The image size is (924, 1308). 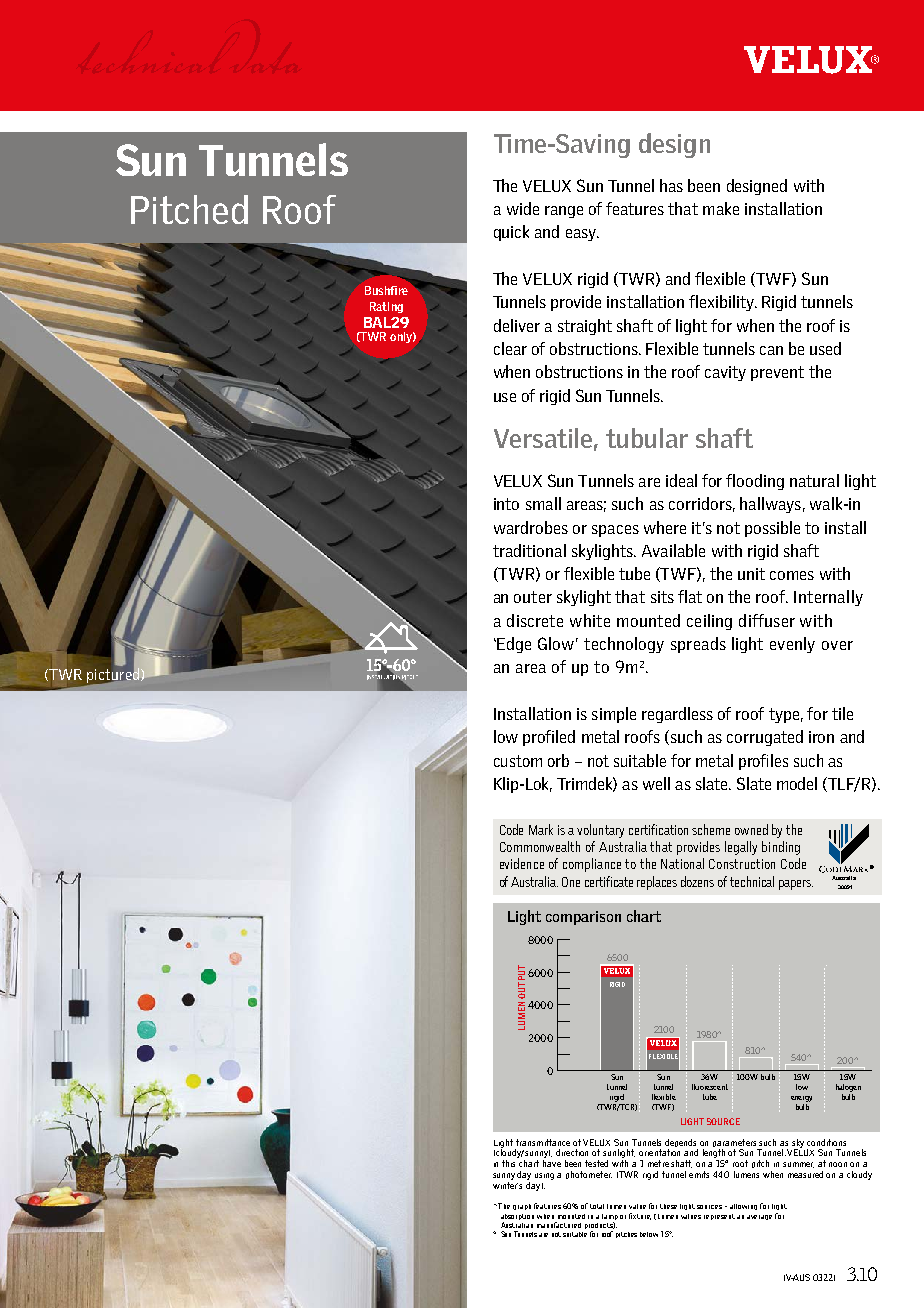 What do you see at coordinates (582, 235) in the screenshot?
I see `easy` at bounding box center [582, 235].
